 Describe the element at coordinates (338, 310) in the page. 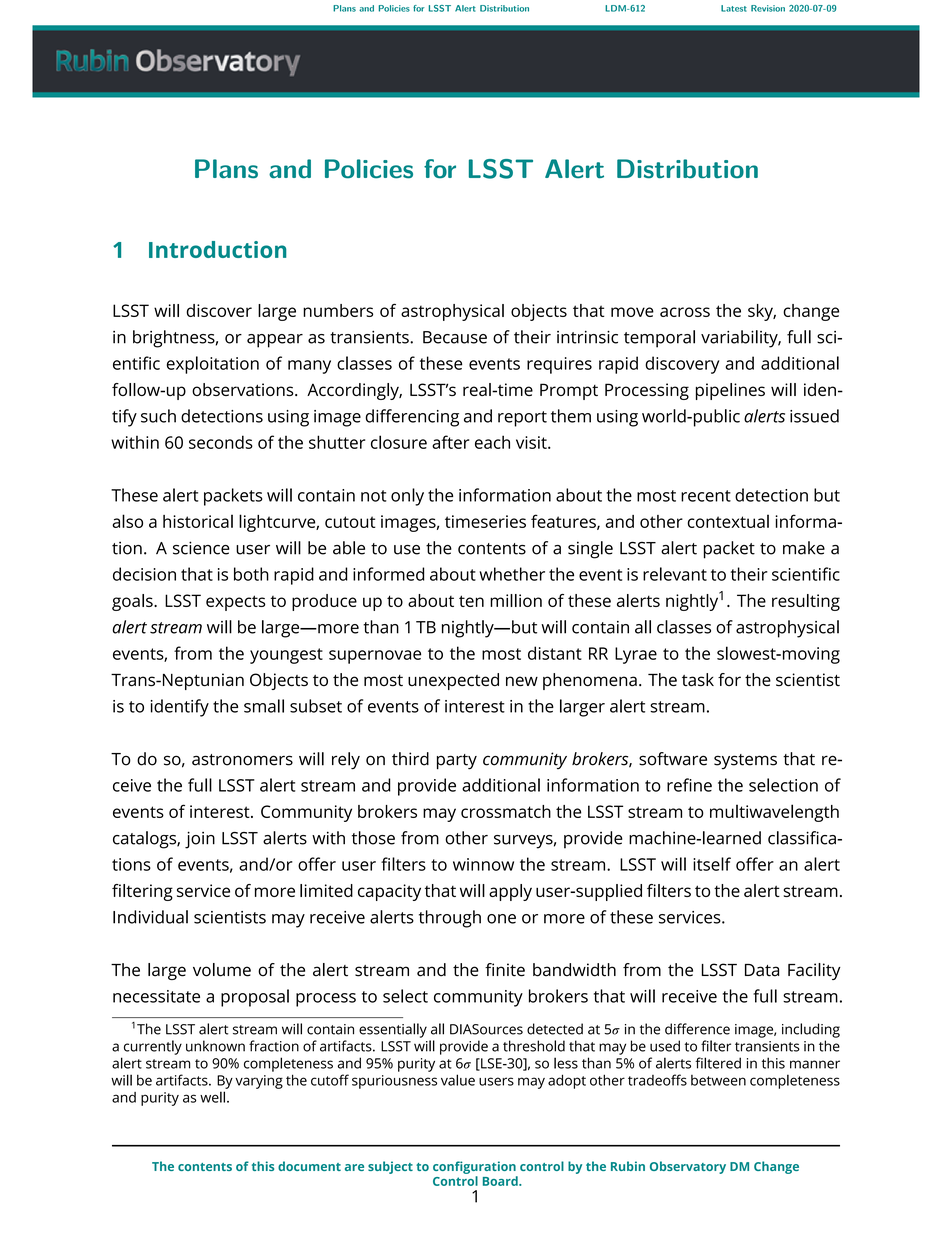

I see `numbers` at that location.
